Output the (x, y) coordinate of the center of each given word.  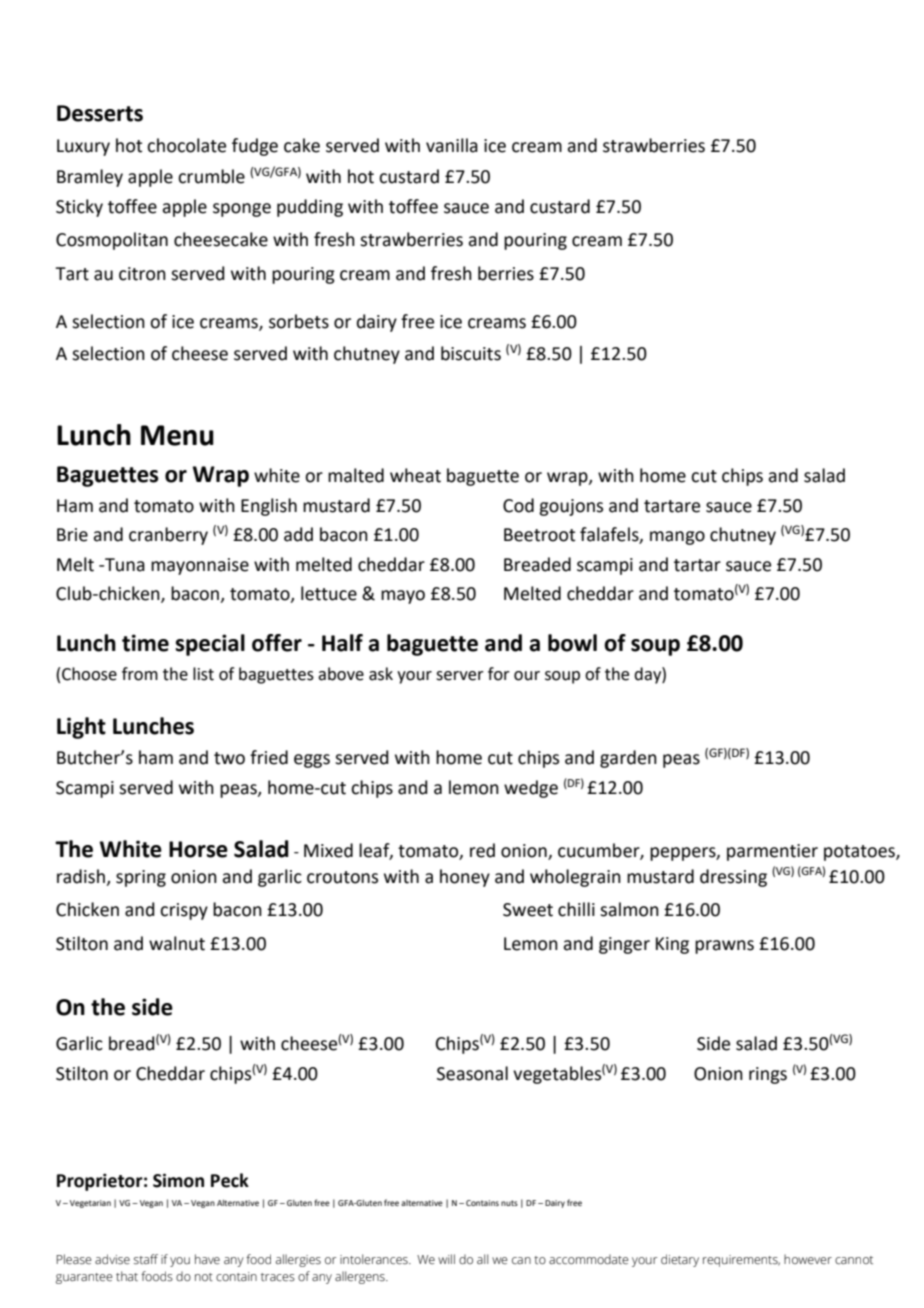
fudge (255, 147)
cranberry (168, 536)
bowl (572, 643)
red (482, 850)
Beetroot (539, 535)
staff (146, 1259)
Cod (518, 505)
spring (141, 878)
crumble (211, 176)
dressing (733, 878)
